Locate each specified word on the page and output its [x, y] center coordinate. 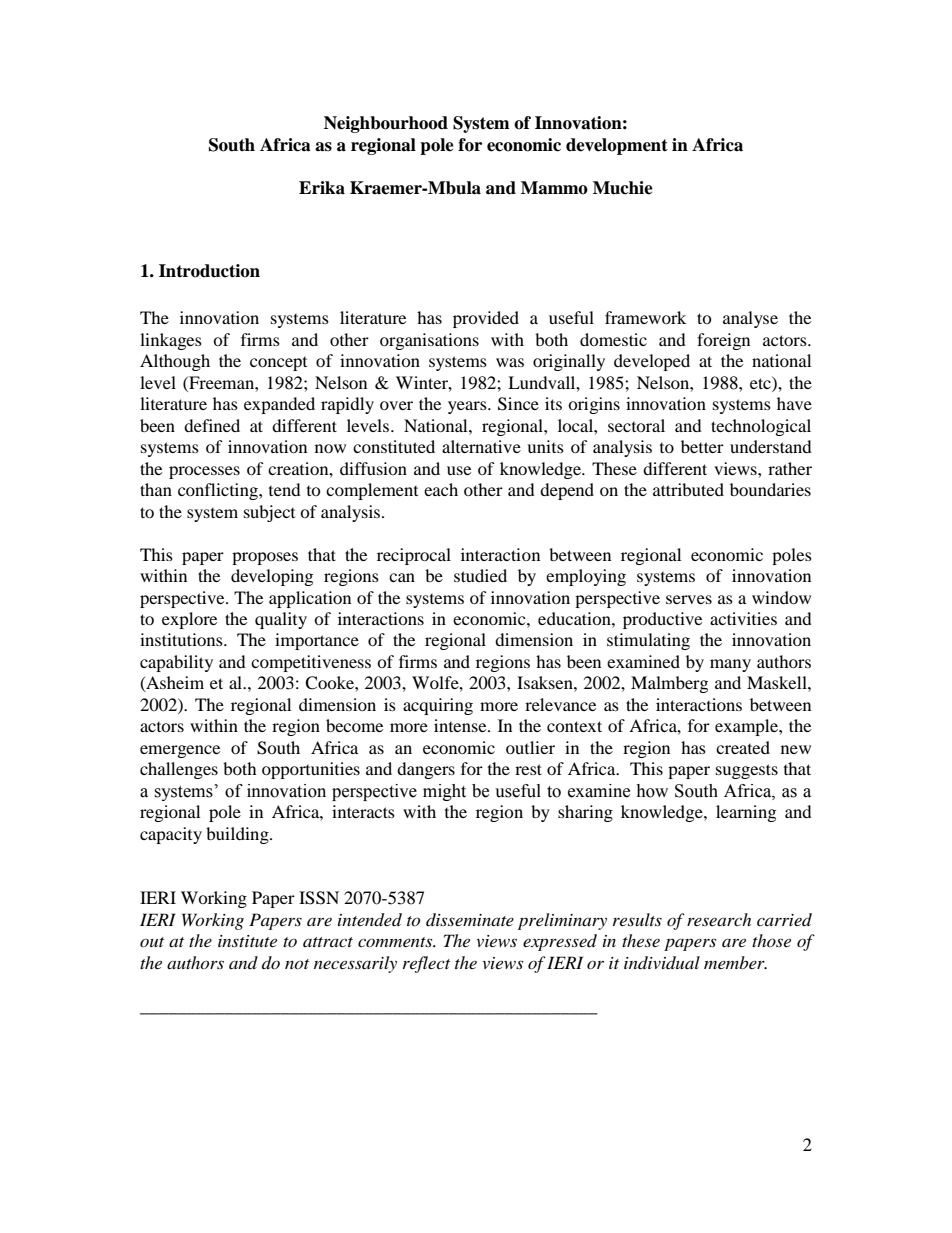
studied [480, 575]
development [617, 146]
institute [247, 941]
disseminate [470, 919]
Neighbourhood [386, 124]
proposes [265, 558]
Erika [322, 188]
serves [689, 599]
